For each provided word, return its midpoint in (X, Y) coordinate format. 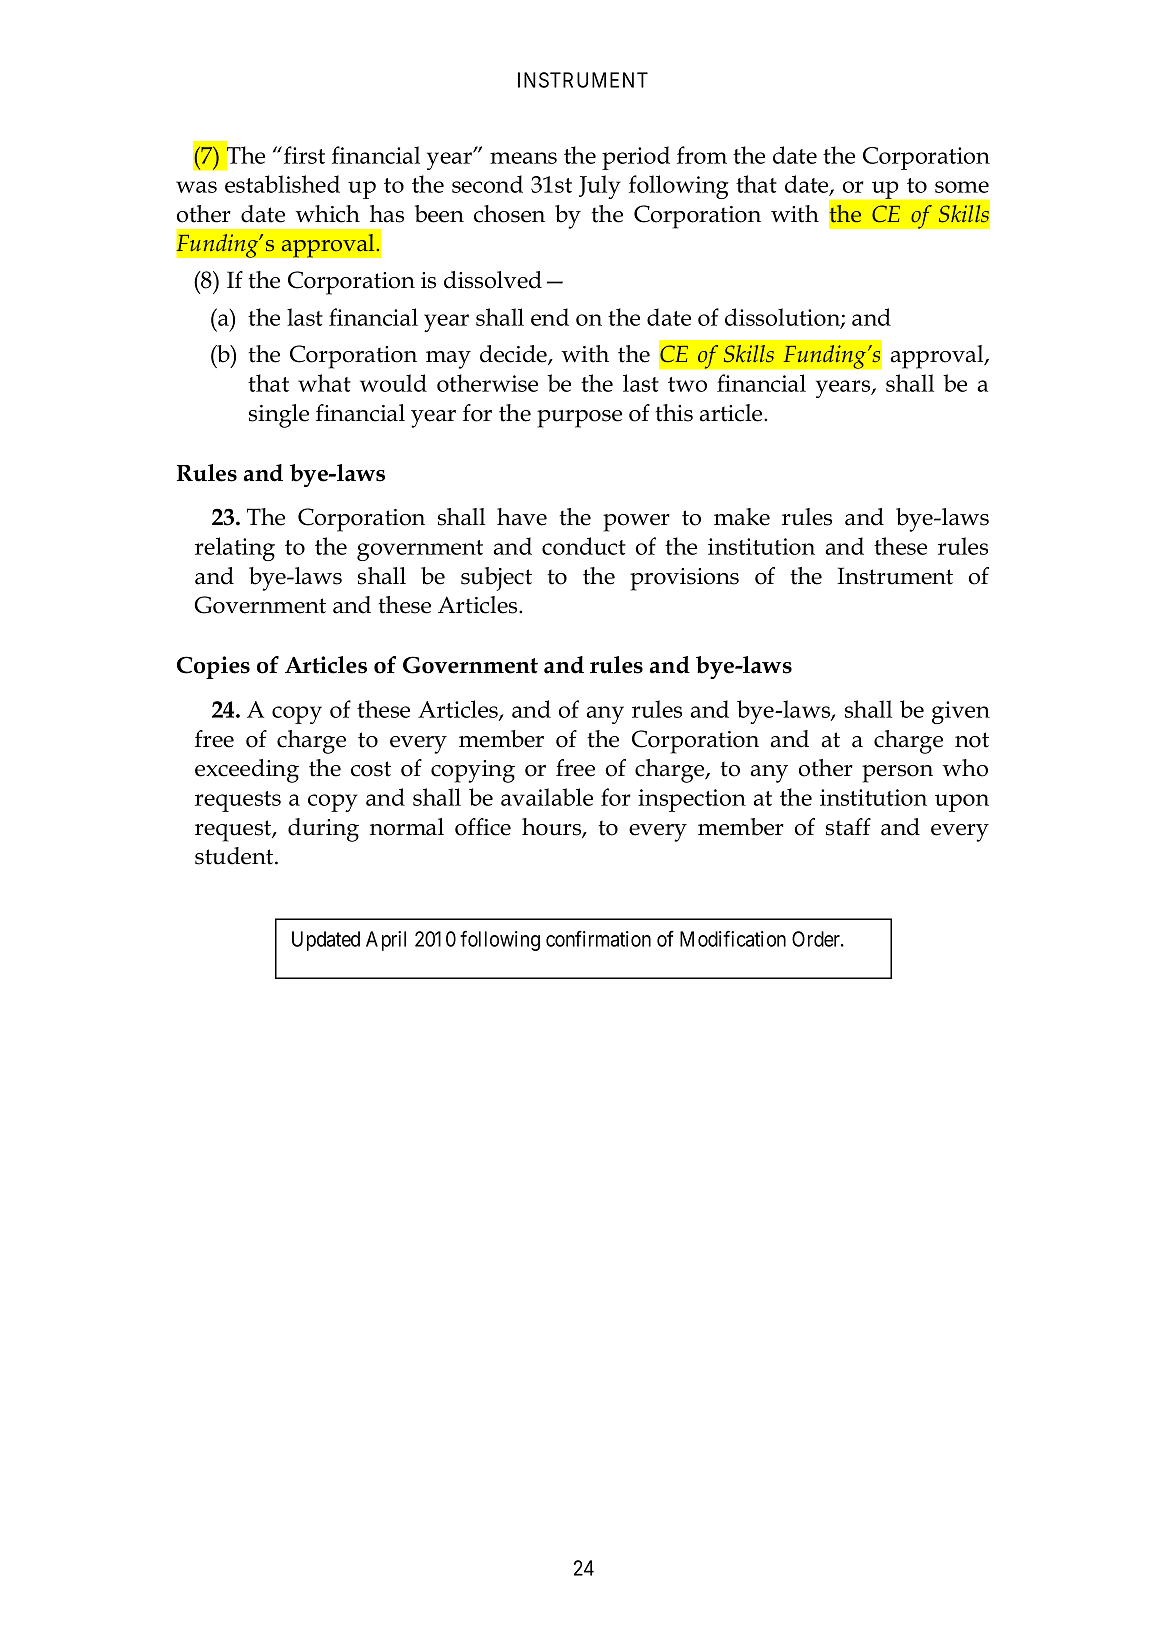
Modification (733, 938)
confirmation (598, 938)
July (600, 187)
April (386, 941)
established (282, 184)
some (962, 187)
